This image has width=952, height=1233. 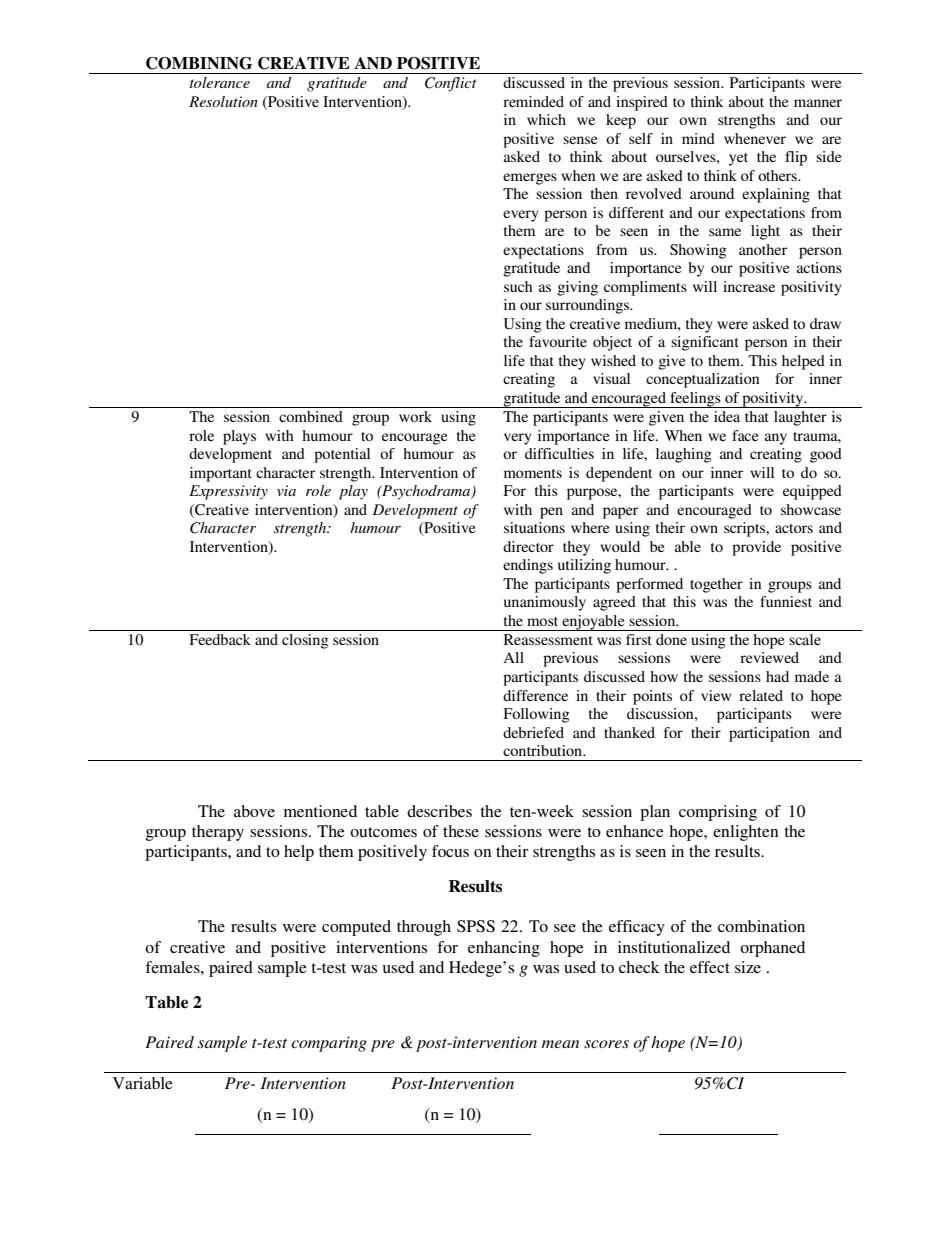 I want to click on mean, so click(x=560, y=1044).
